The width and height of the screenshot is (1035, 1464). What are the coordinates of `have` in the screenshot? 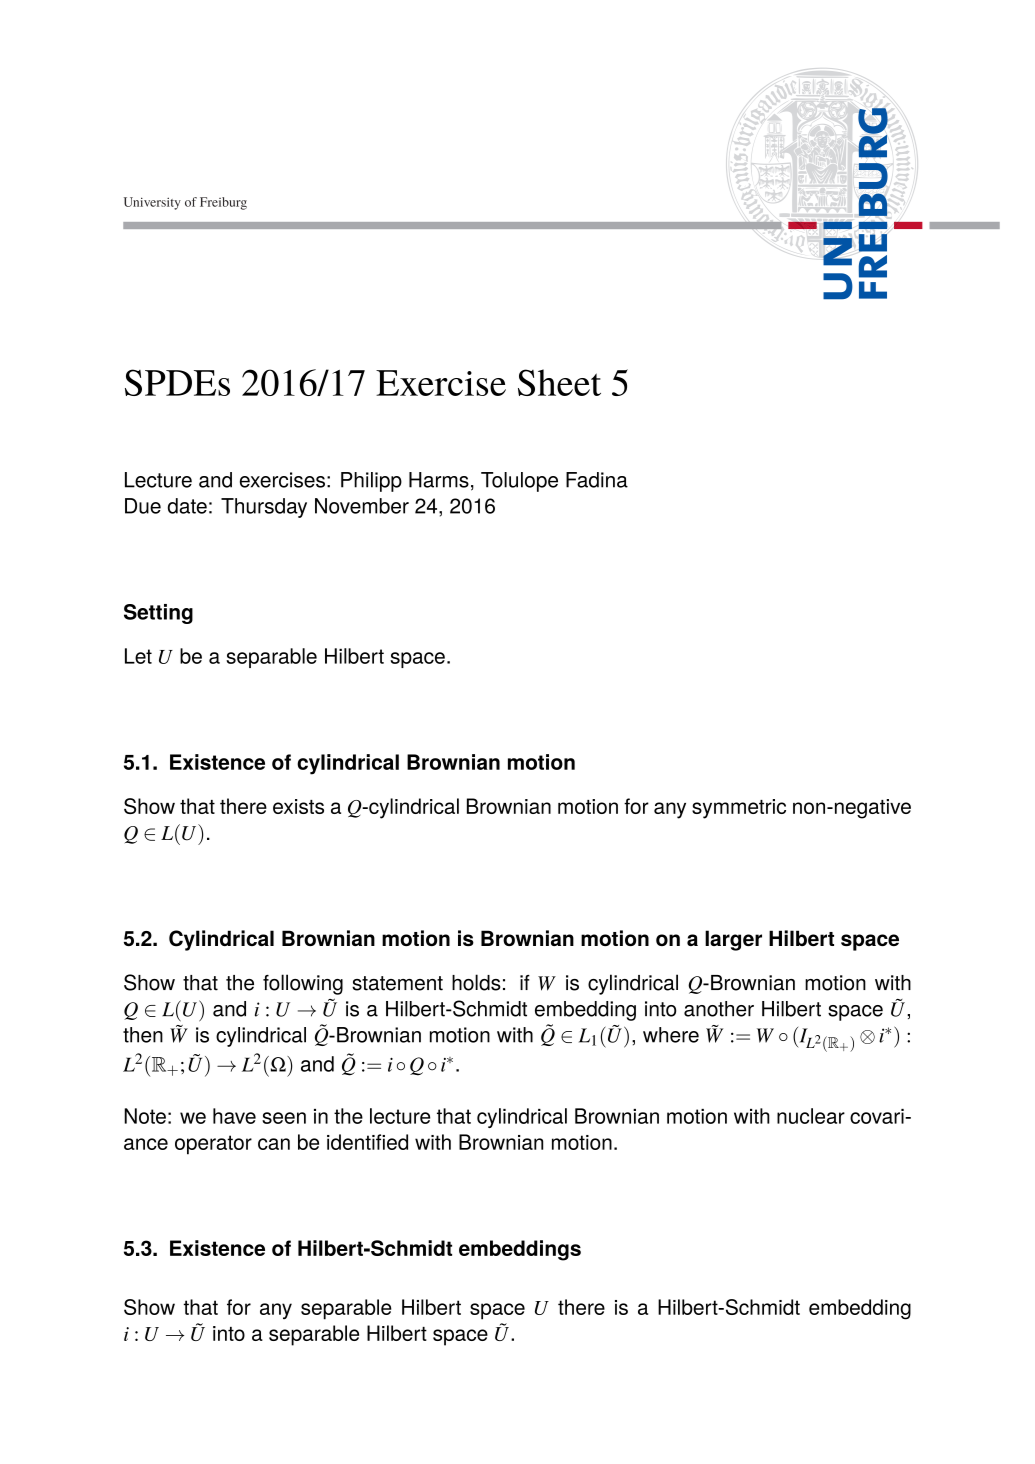 It's located at (234, 1116).
